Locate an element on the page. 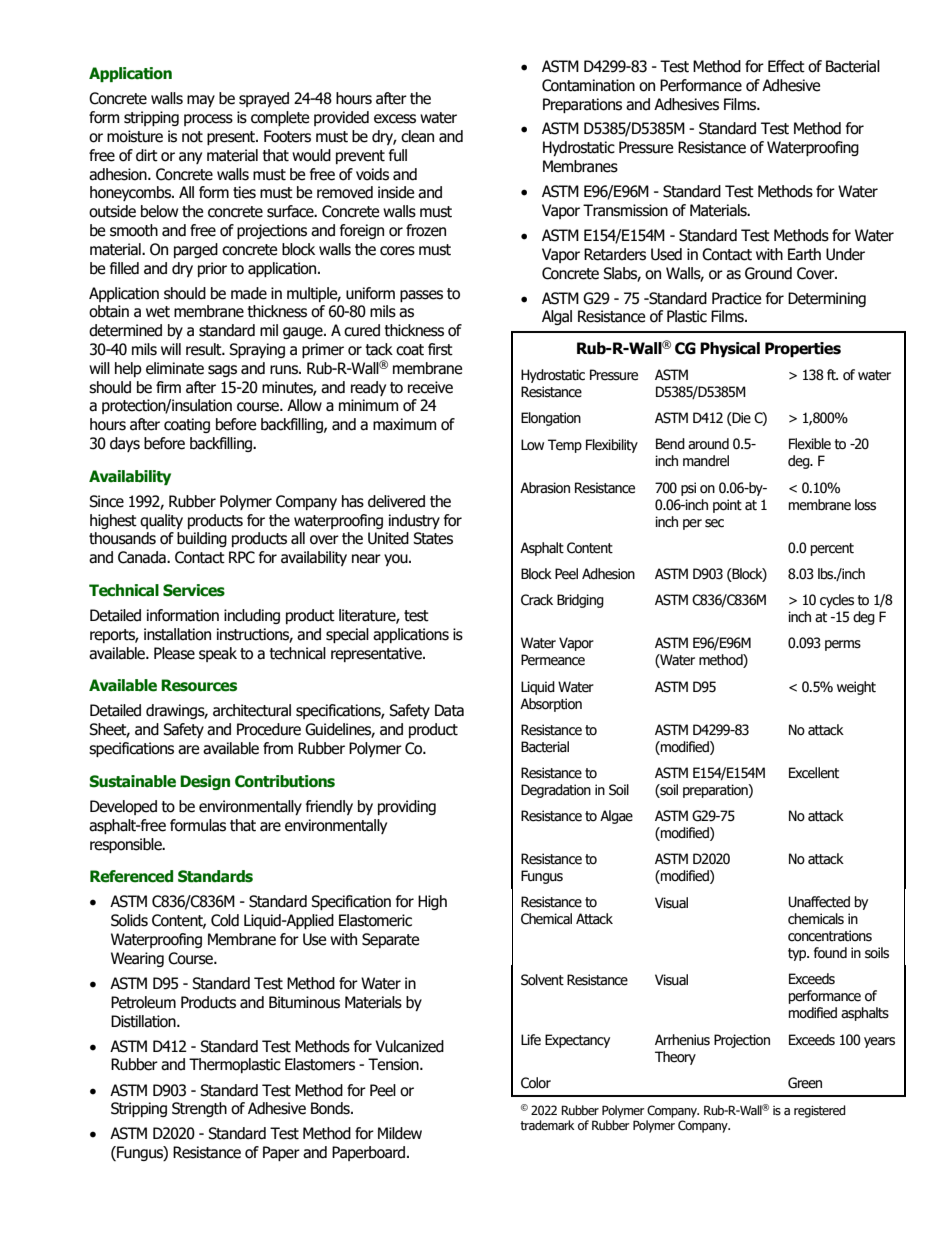 The image size is (952, 1233). Green is located at coordinates (805, 1083).
